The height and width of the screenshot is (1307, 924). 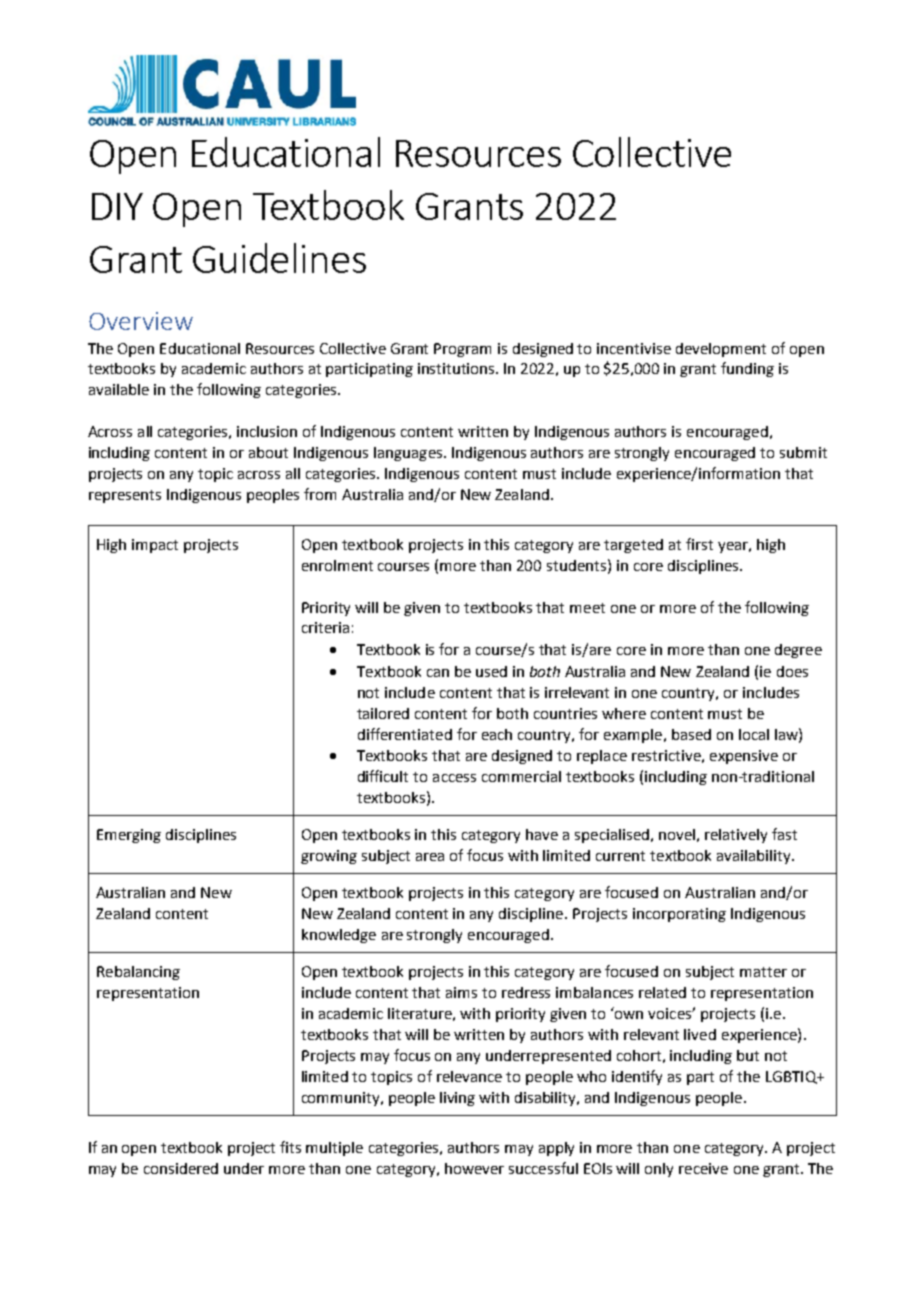 I want to click on based, so click(x=691, y=734).
